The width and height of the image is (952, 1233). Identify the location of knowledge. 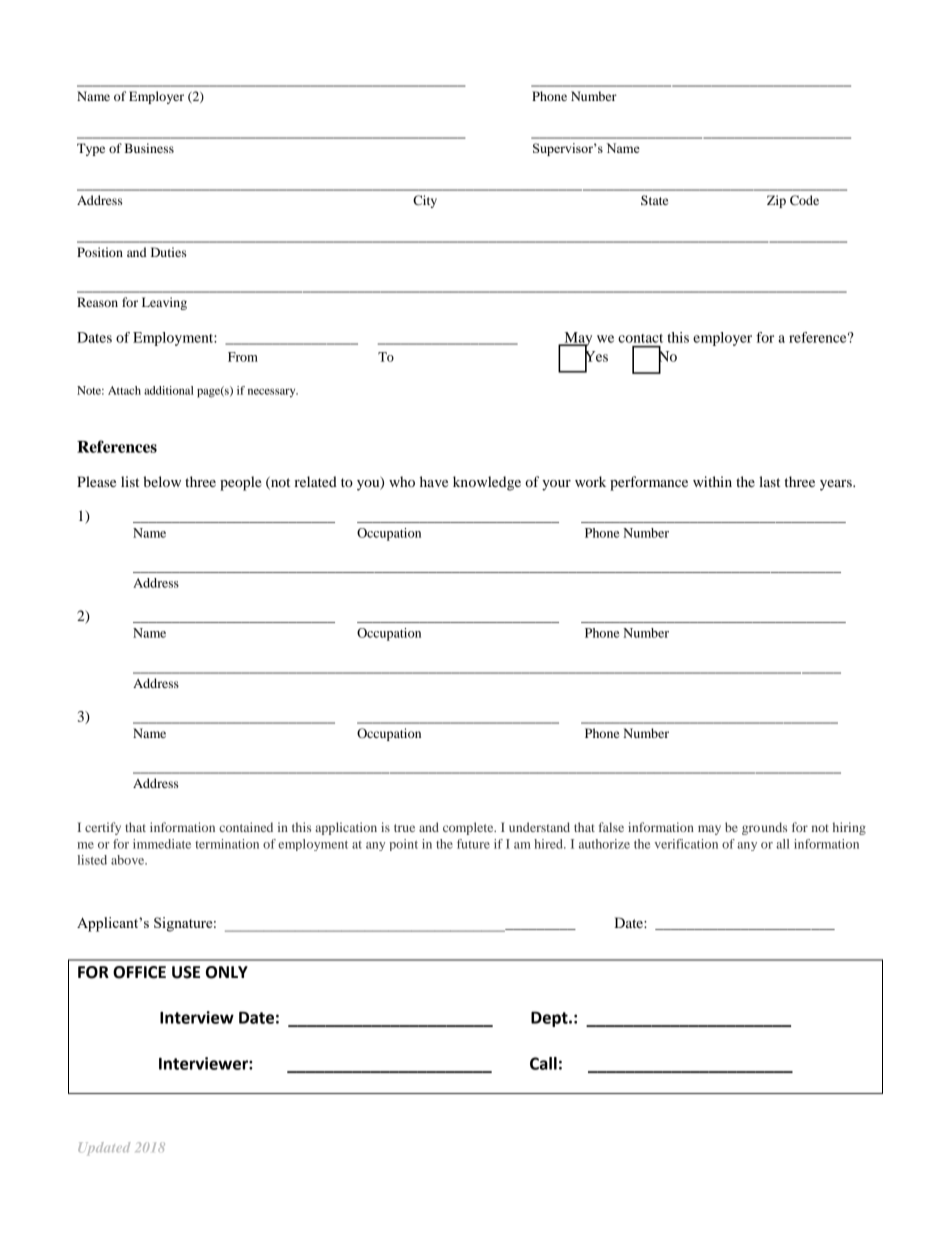
(487, 483).
